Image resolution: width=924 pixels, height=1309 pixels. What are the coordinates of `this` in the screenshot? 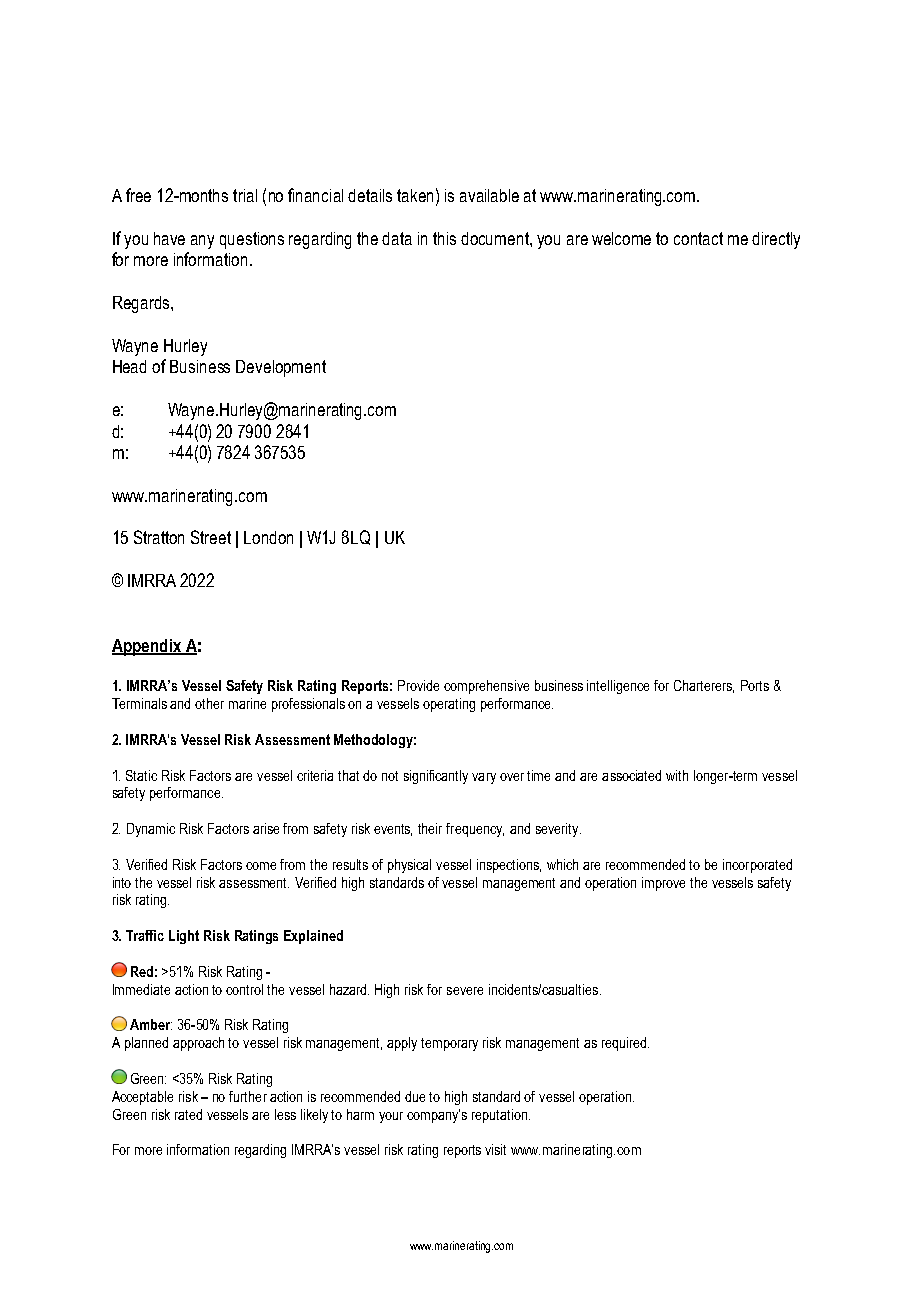 It's located at (444, 238).
